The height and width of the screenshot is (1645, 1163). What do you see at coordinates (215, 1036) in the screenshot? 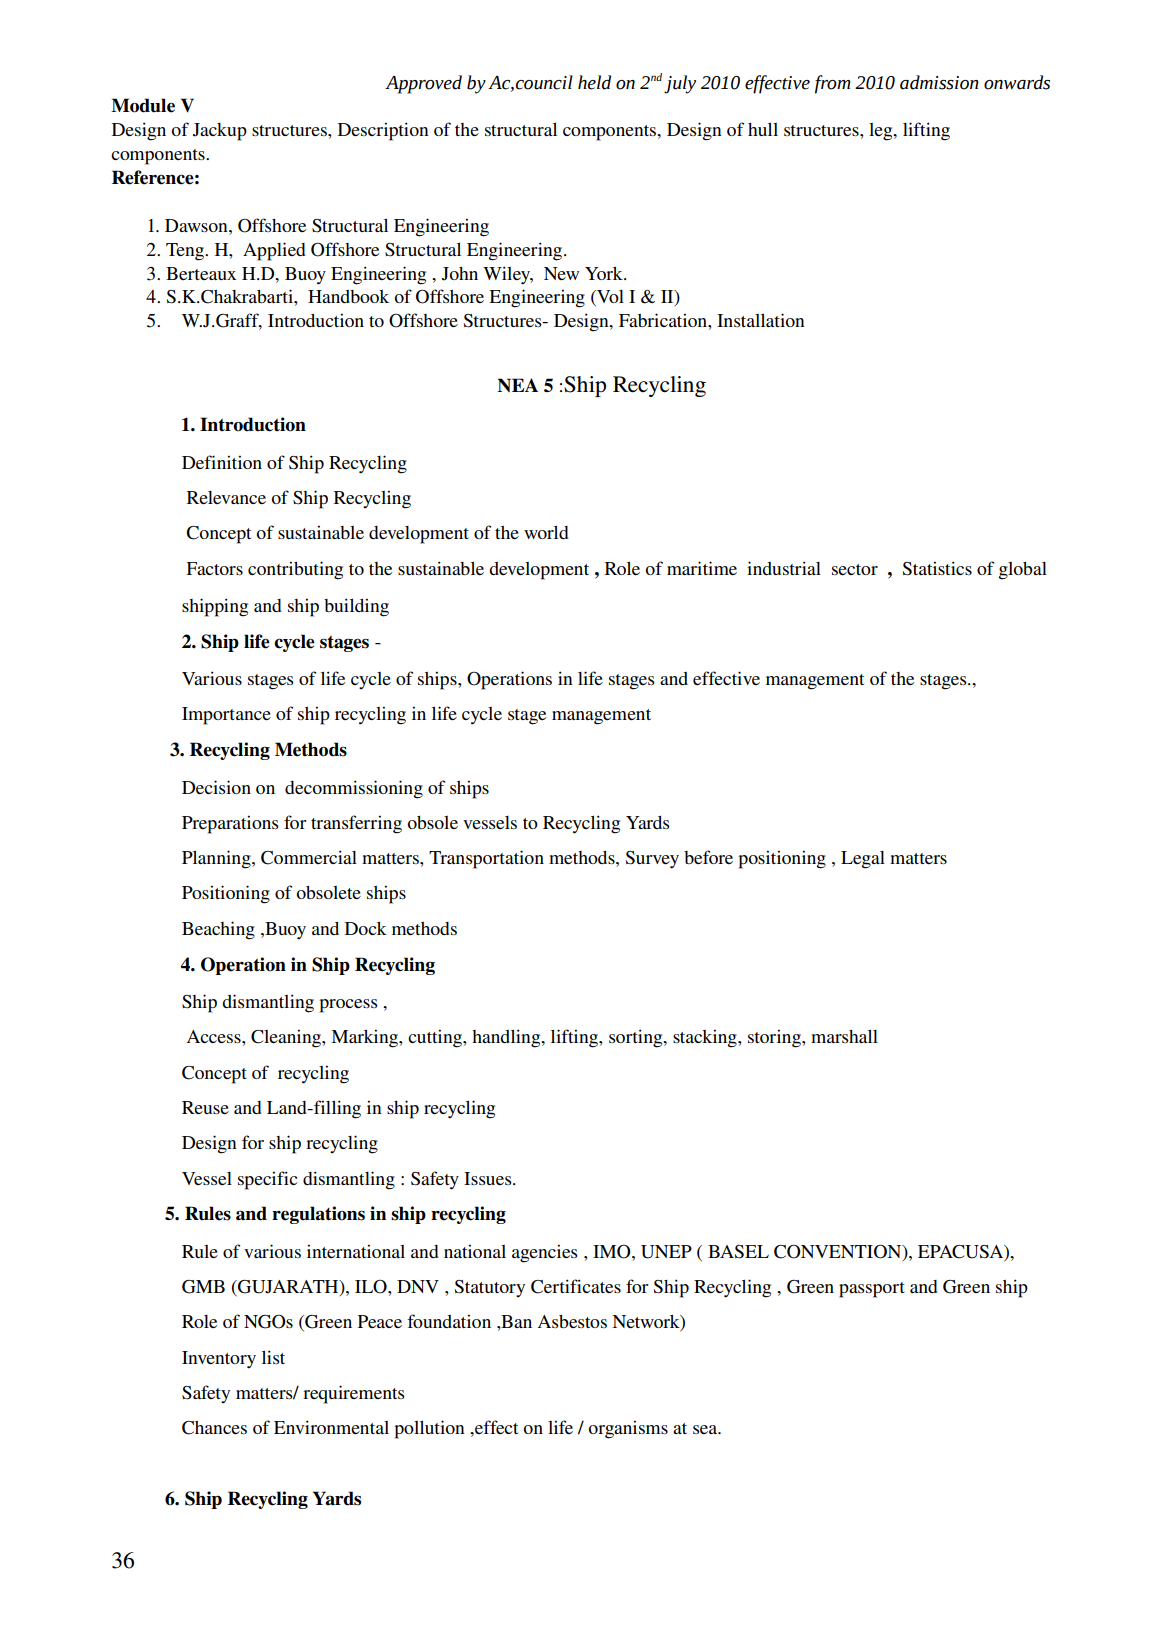
I see `Access` at bounding box center [215, 1036].
